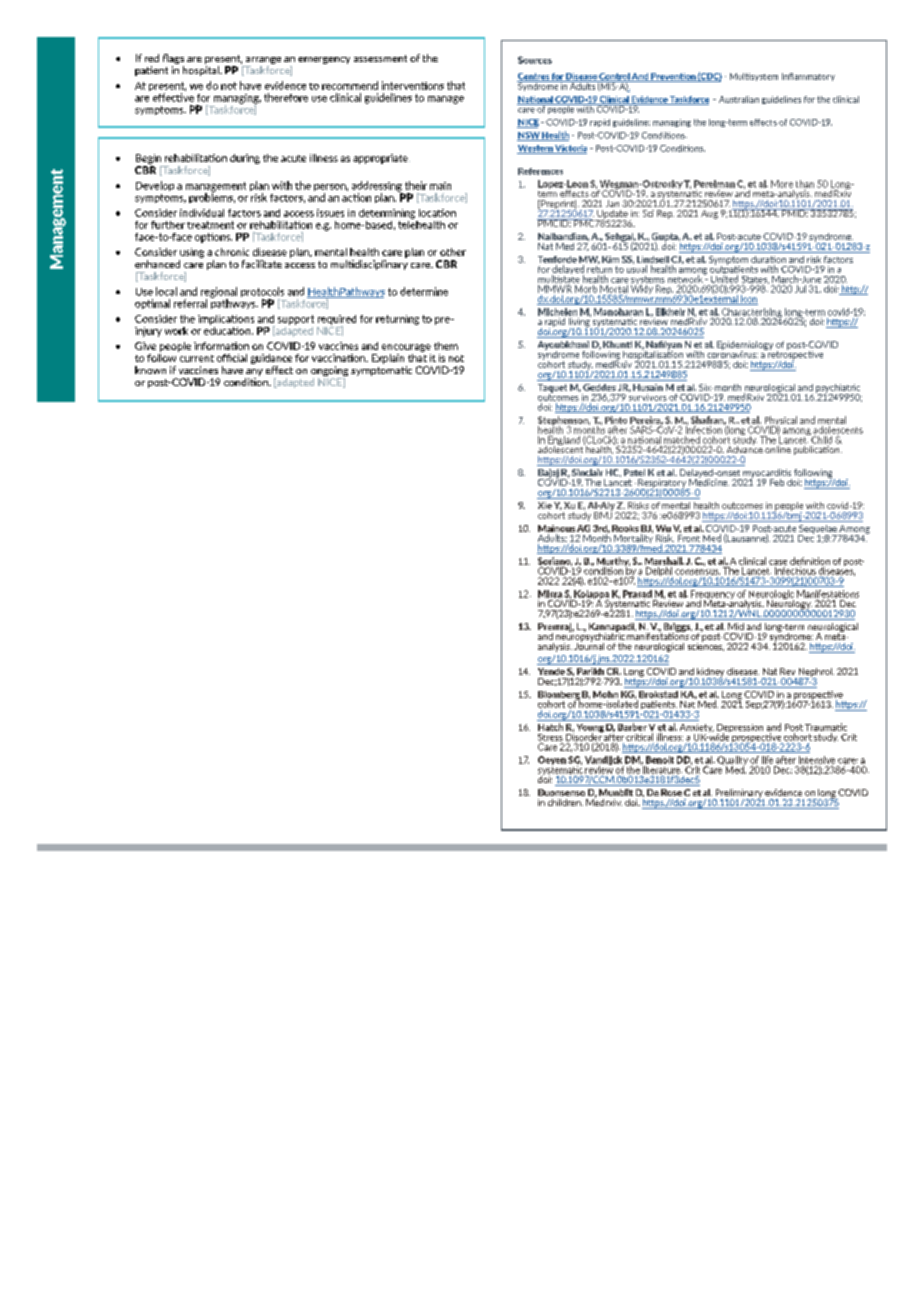 This screenshot has height=1308, width=924. Describe the element at coordinates (817, 760) in the screenshot. I see `intensive` at that location.
